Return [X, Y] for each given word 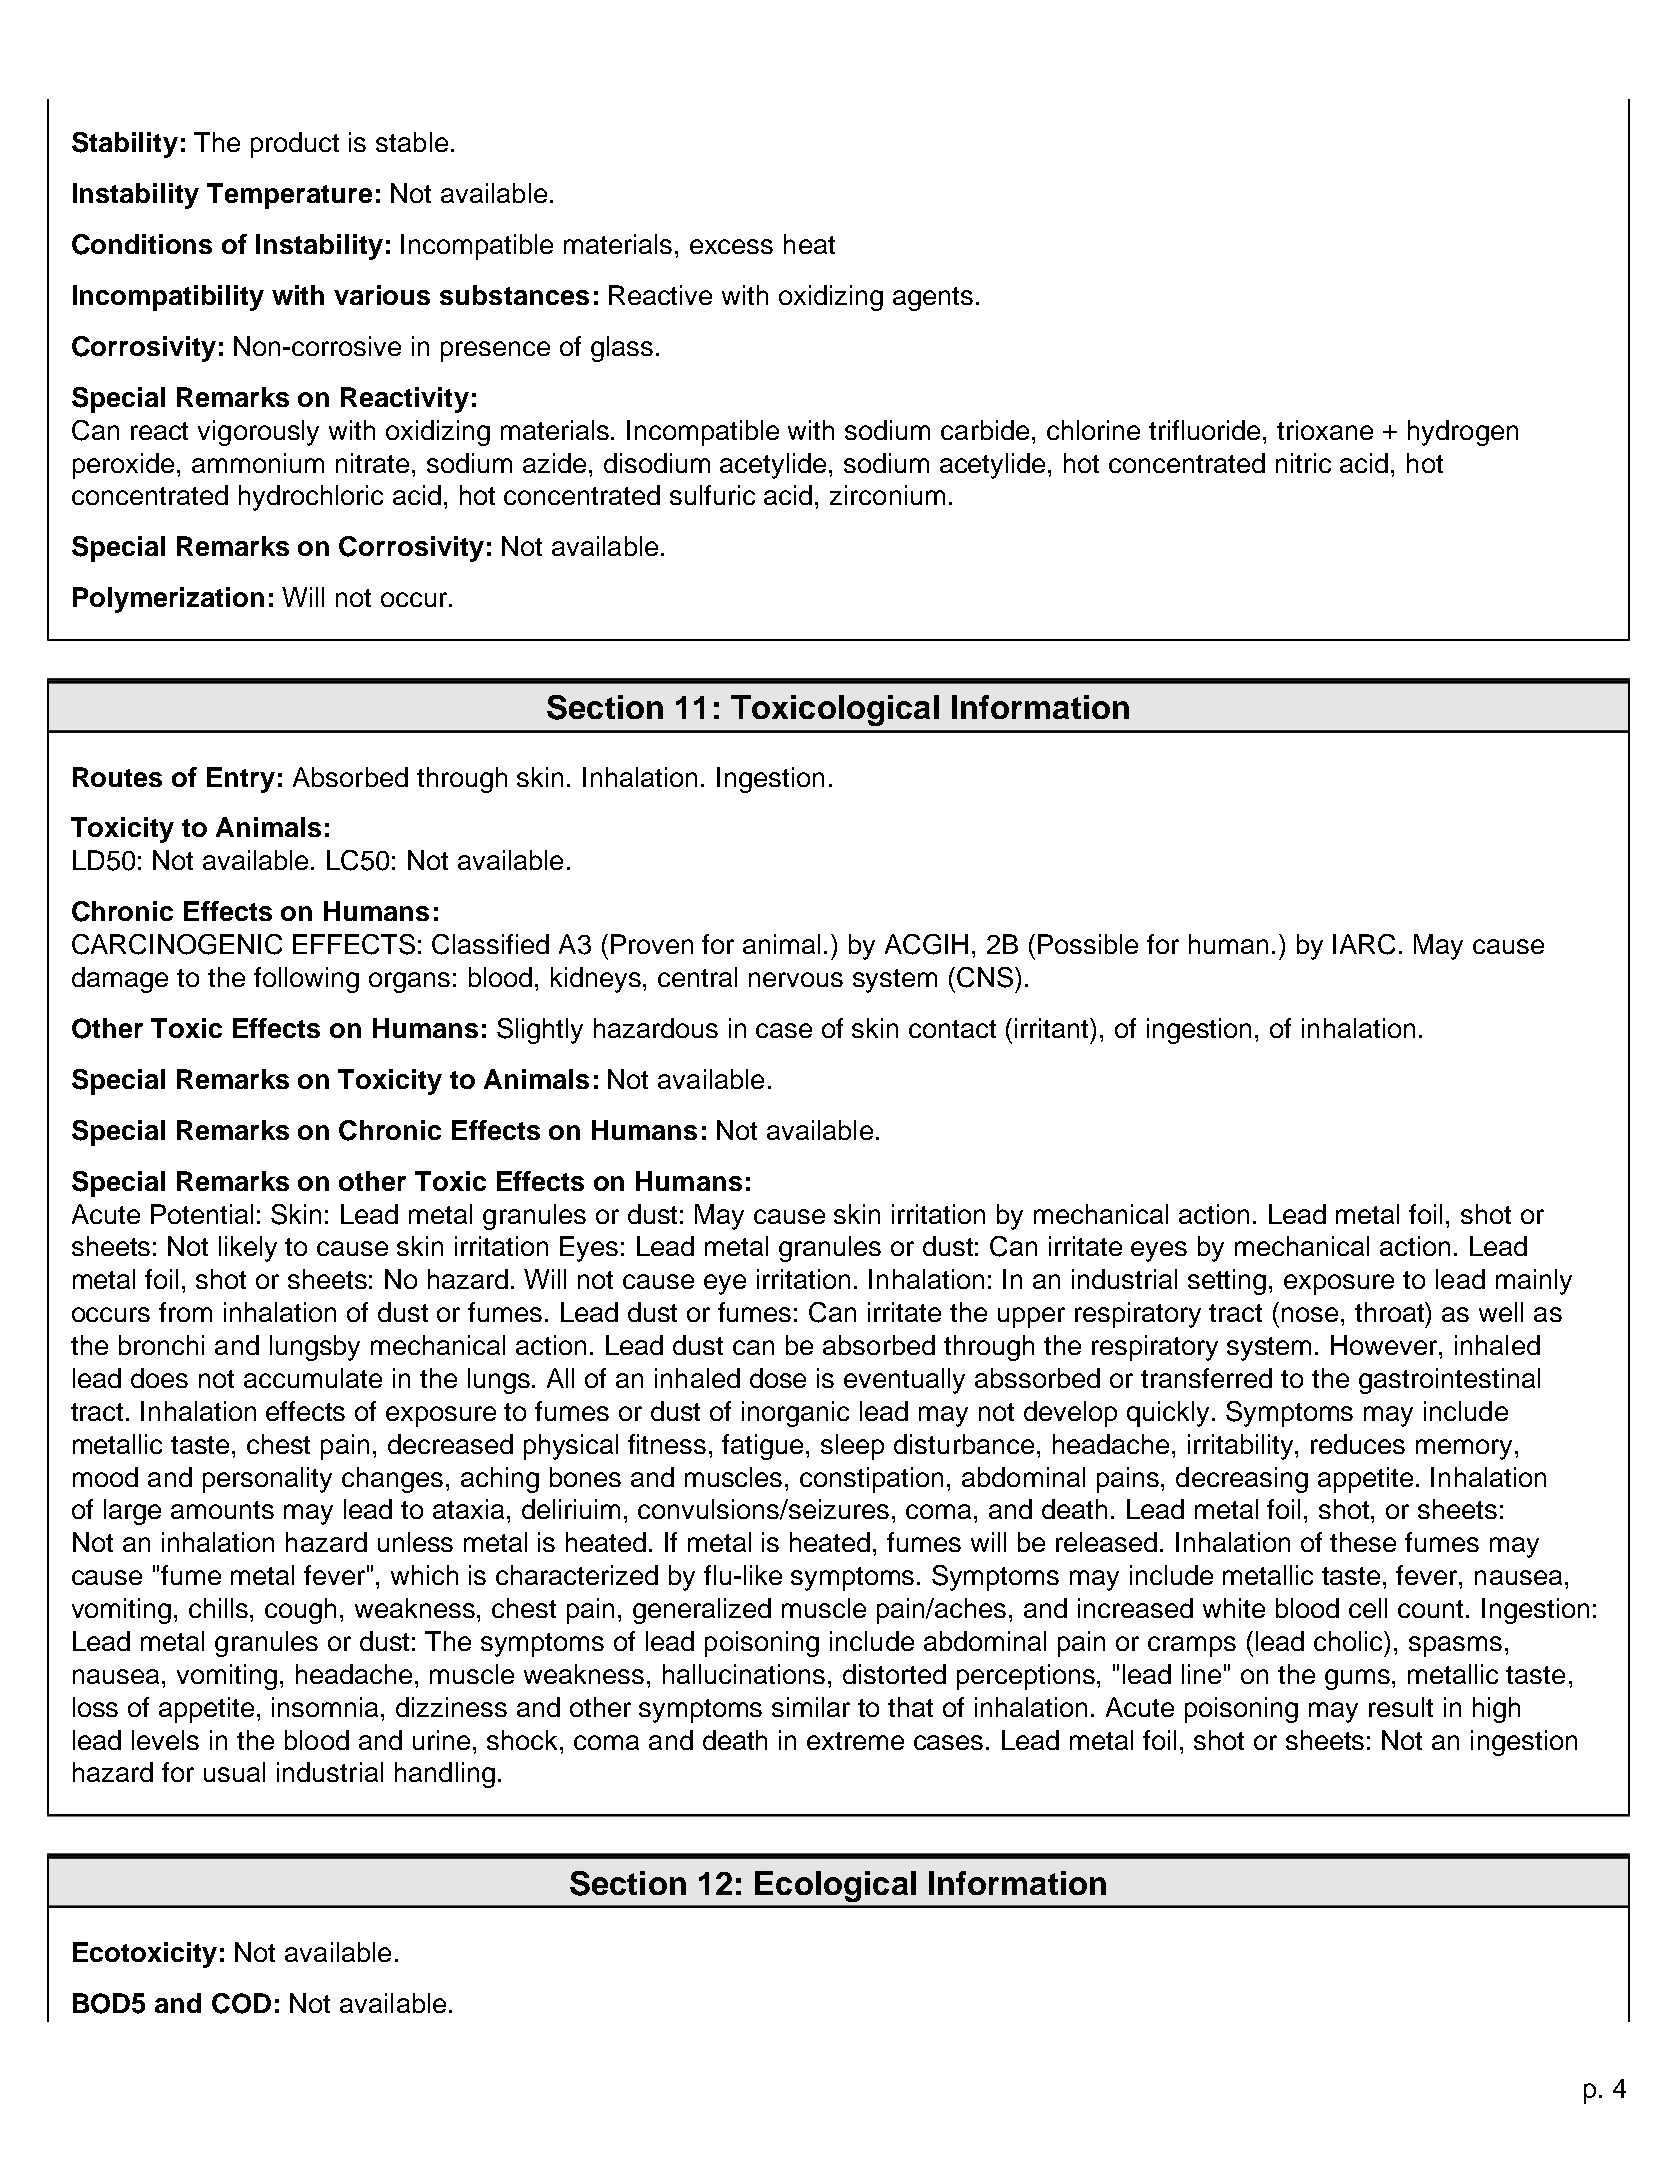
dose [778, 1378]
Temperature [289, 196]
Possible [1088, 944]
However [1385, 1345]
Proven [652, 944]
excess [731, 246]
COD [241, 2003]
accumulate [313, 1378]
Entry [241, 780]
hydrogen [1463, 433]
